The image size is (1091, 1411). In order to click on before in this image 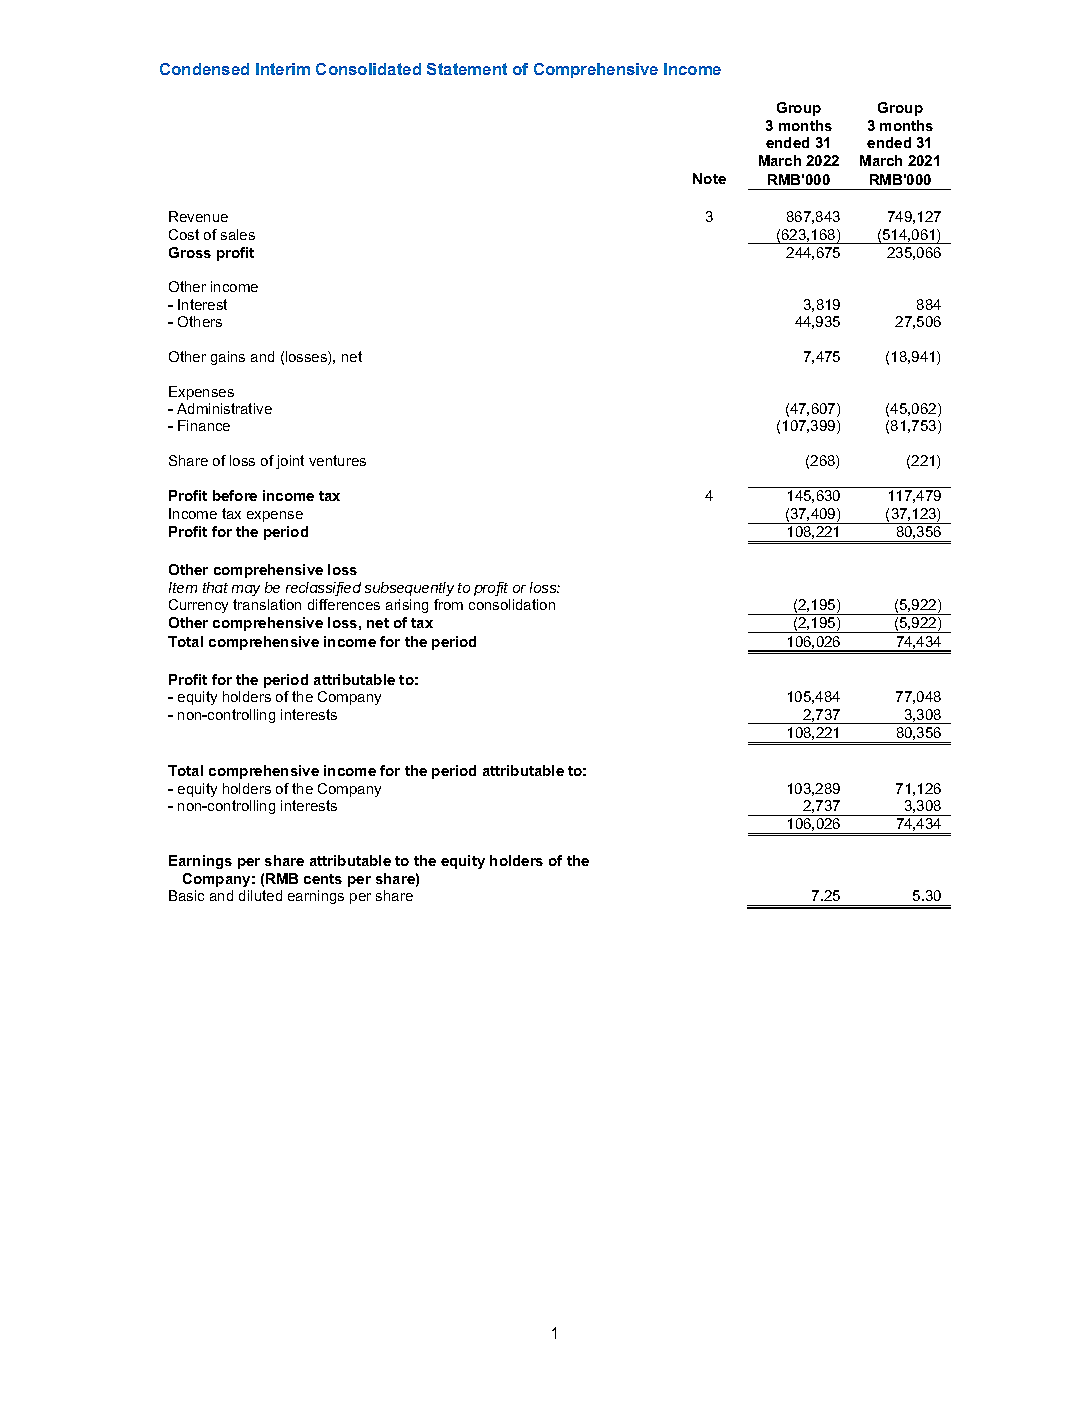, I will do `click(235, 495)`.
